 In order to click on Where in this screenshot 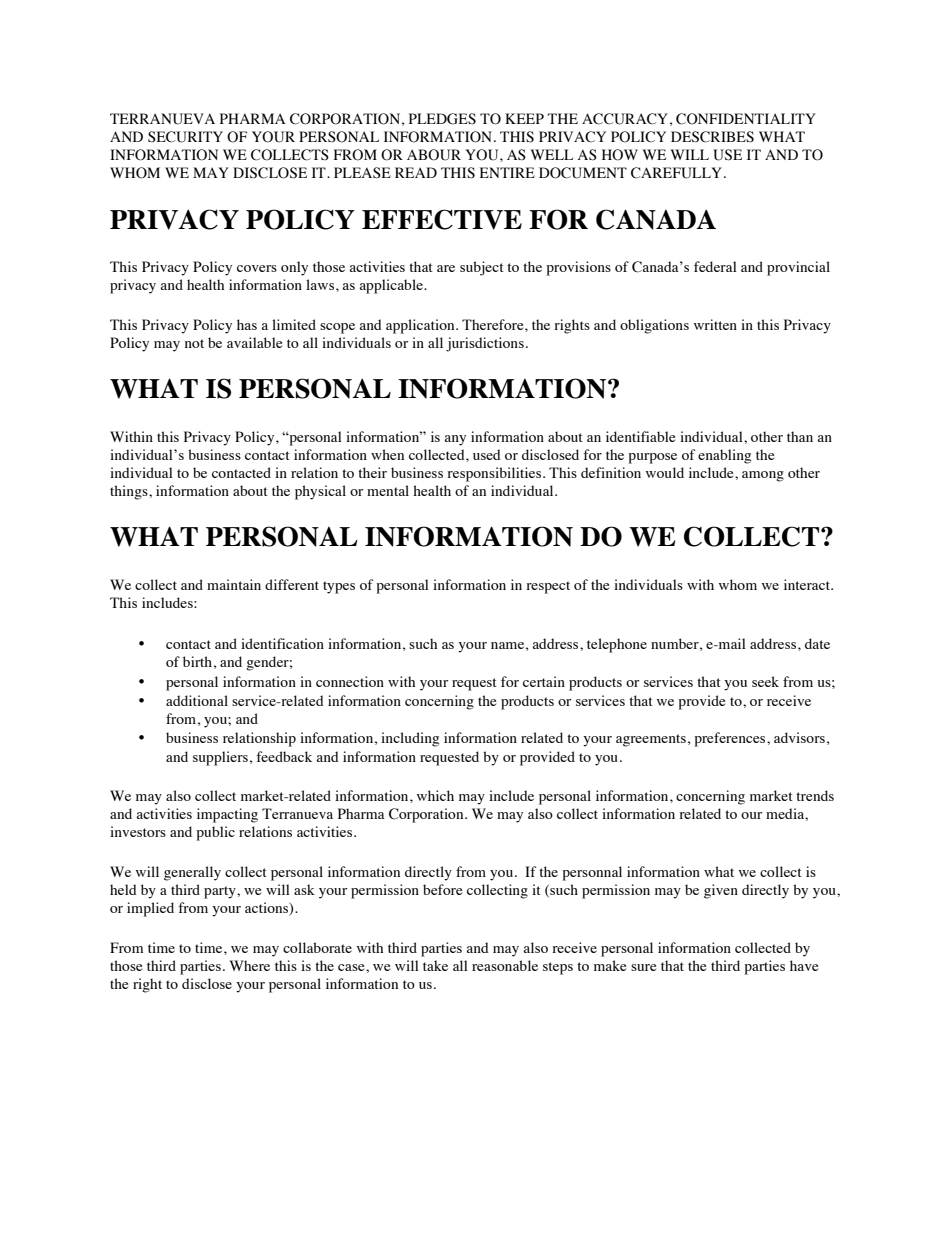, I will do `click(249, 965)`.
